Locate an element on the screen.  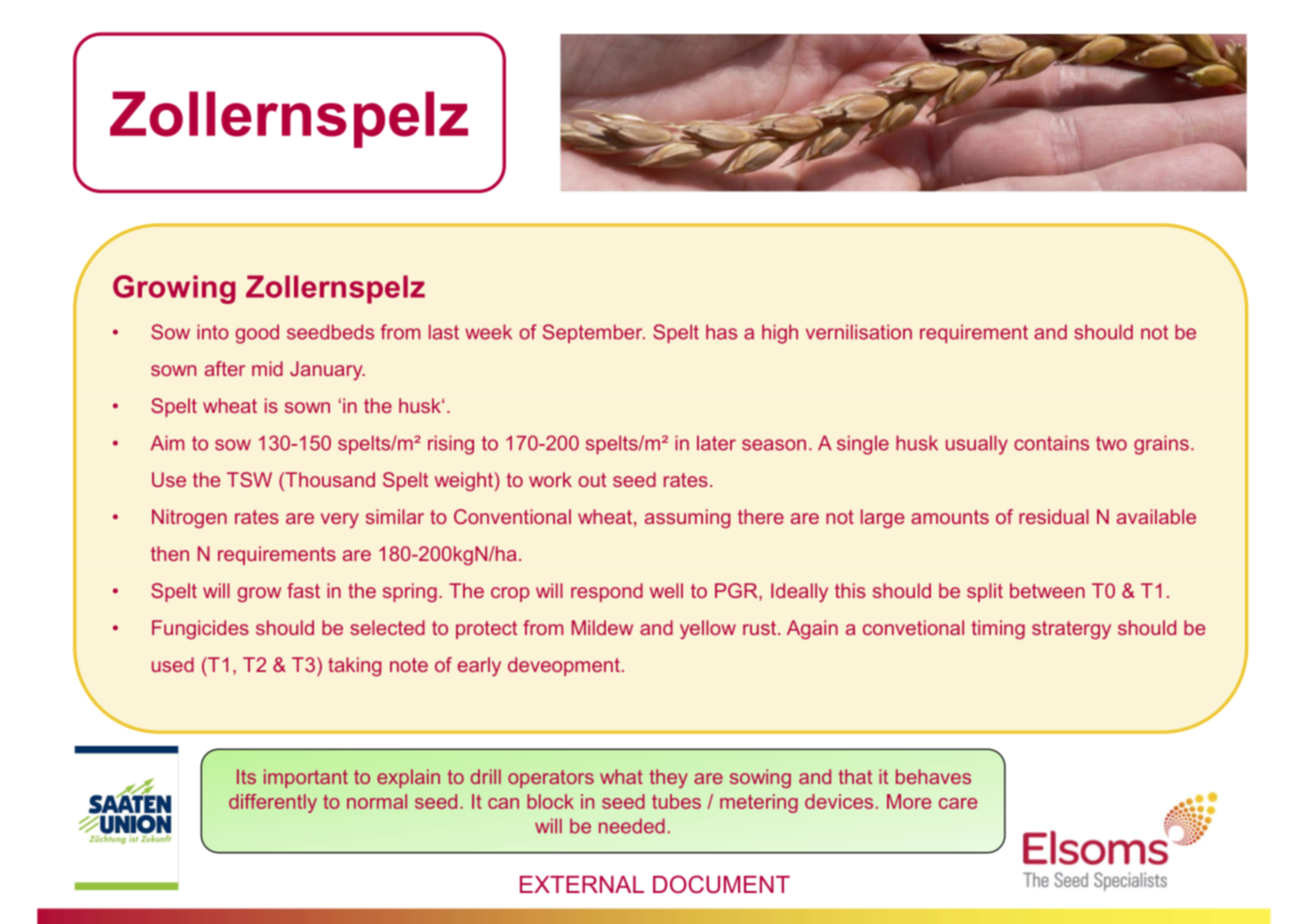
DOCUMENT is located at coordinates (721, 884).
